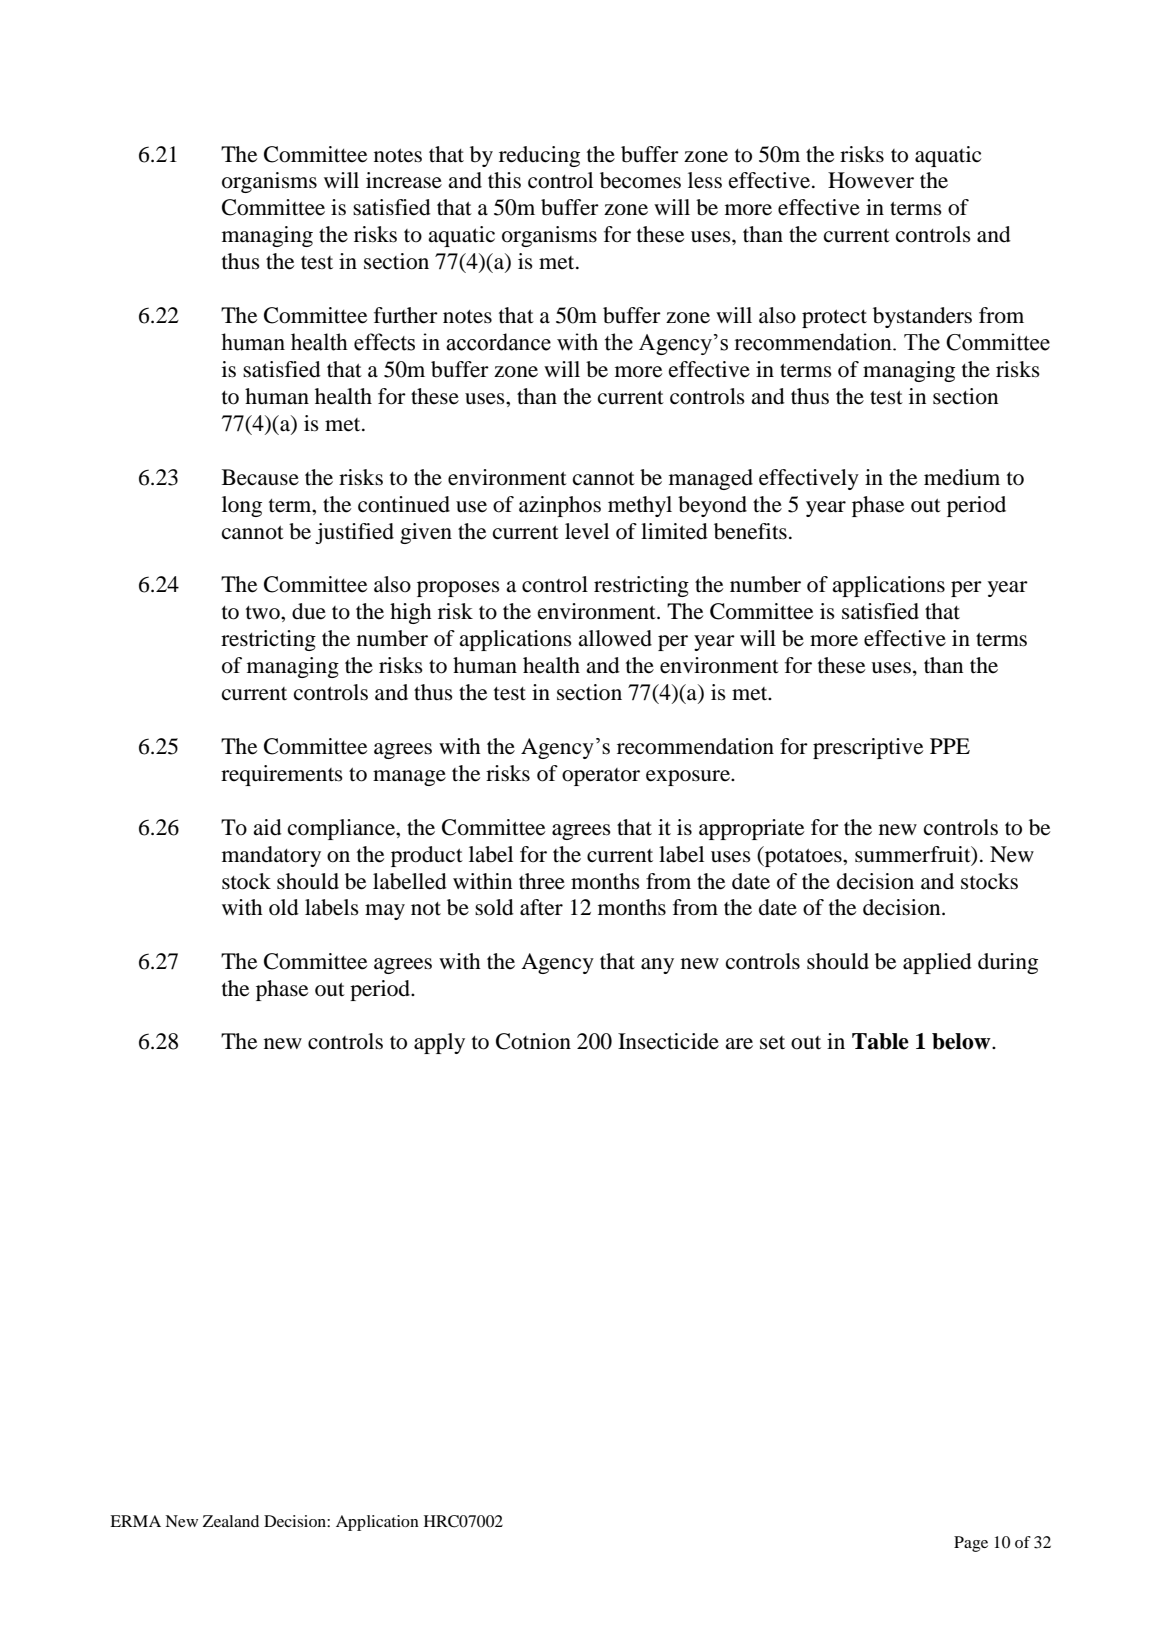  What do you see at coordinates (542, 881) in the page?
I see `three` at bounding box center [542, 881].
